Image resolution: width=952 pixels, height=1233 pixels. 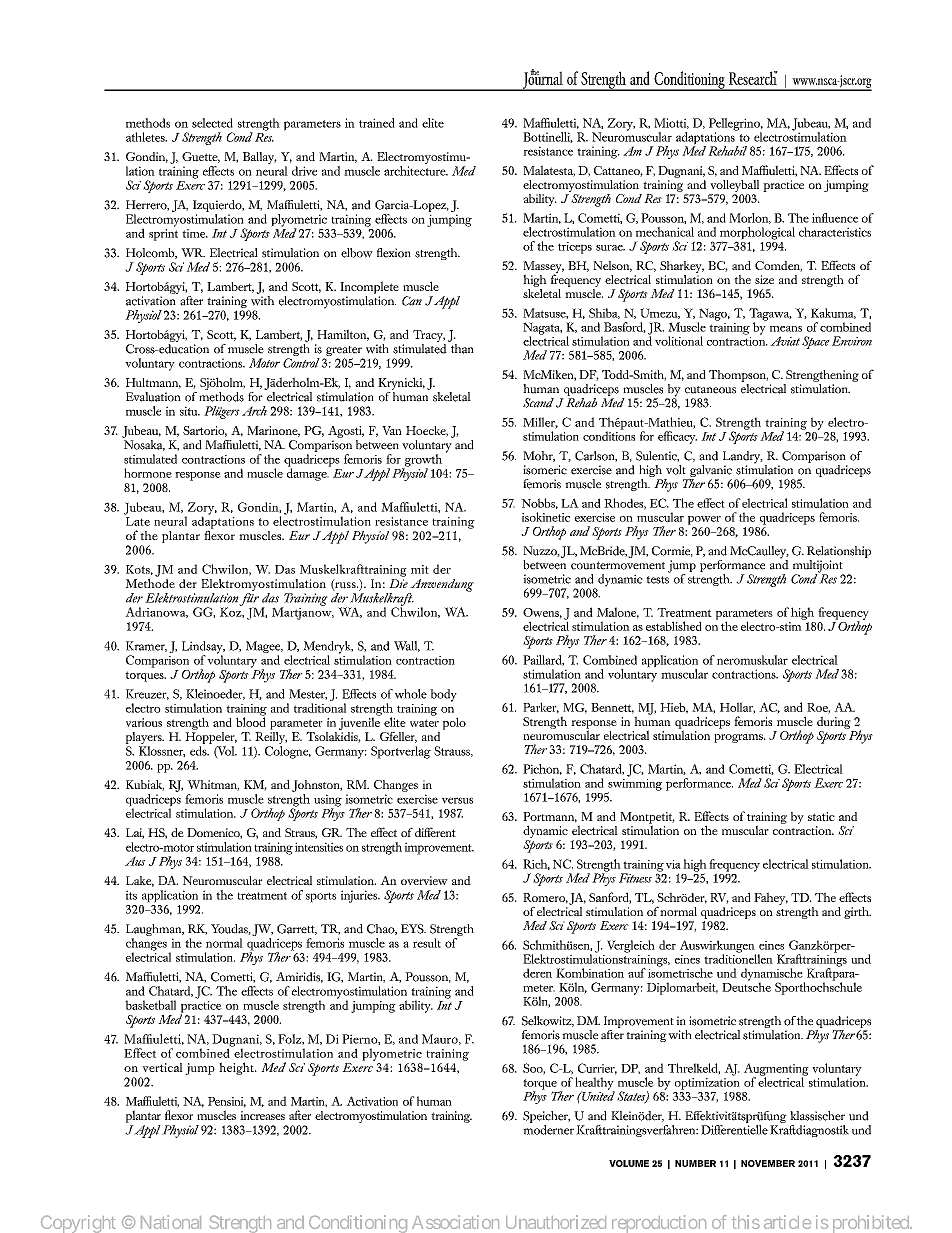 What do you see at coordinates (212, 123) in the page?
I see `selected` at bounding box center [212, 123].
